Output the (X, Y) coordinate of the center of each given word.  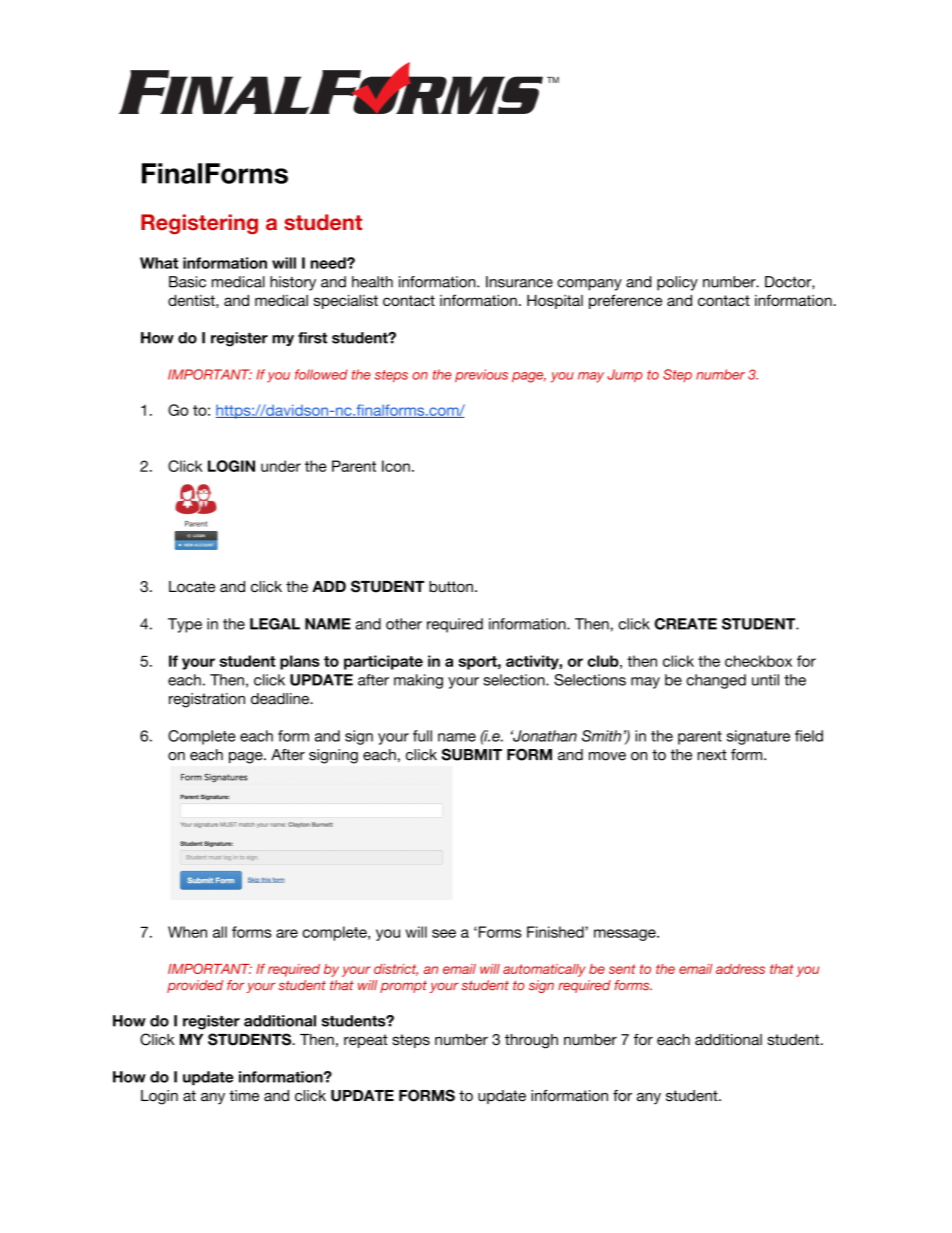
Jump (624, 376)
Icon (396, 466)
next (712, 755)
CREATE (685, 624)
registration (207, 700)
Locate (192, 586)
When (187, 932)
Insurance (519, 282)
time (244, 1096)
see (444, 933)
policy (677, 283)
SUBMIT (471, 754)
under (281, 466)
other (404, 624)
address (740, 969)
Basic (187, 282)
